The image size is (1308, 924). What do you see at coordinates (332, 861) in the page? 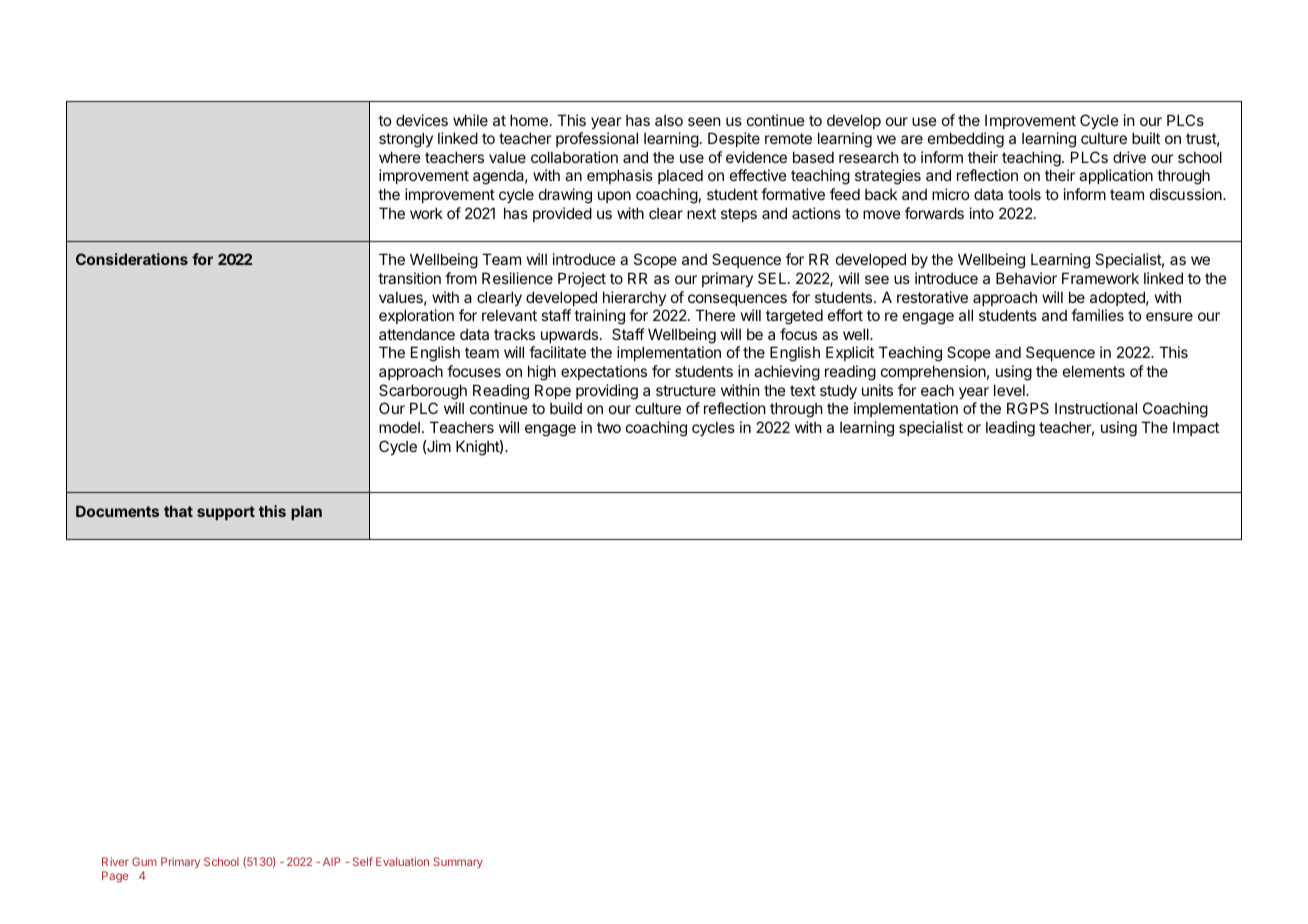
I see `AIP` at bounding box center [332, 861].
